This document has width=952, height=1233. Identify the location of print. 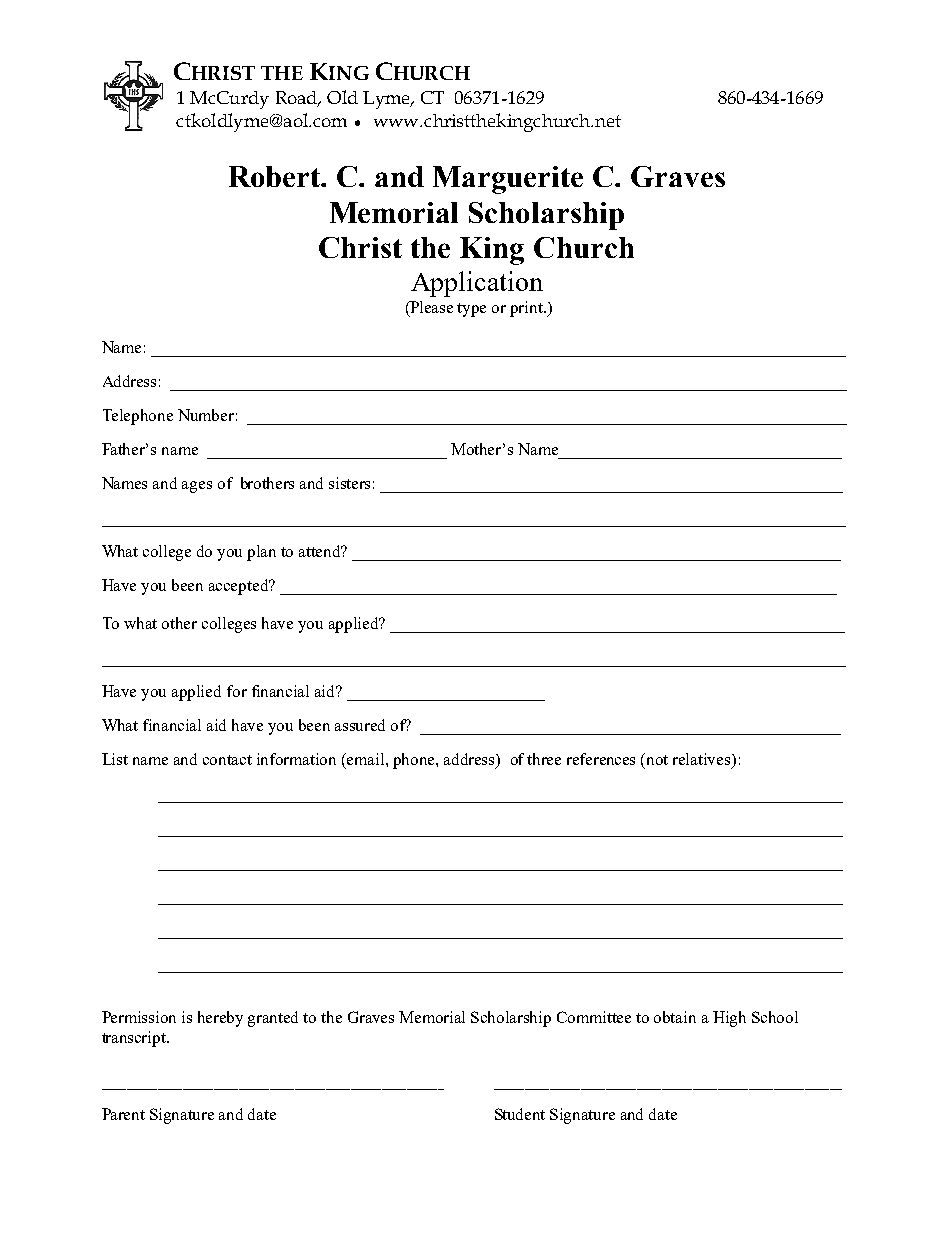
(528, 309).
